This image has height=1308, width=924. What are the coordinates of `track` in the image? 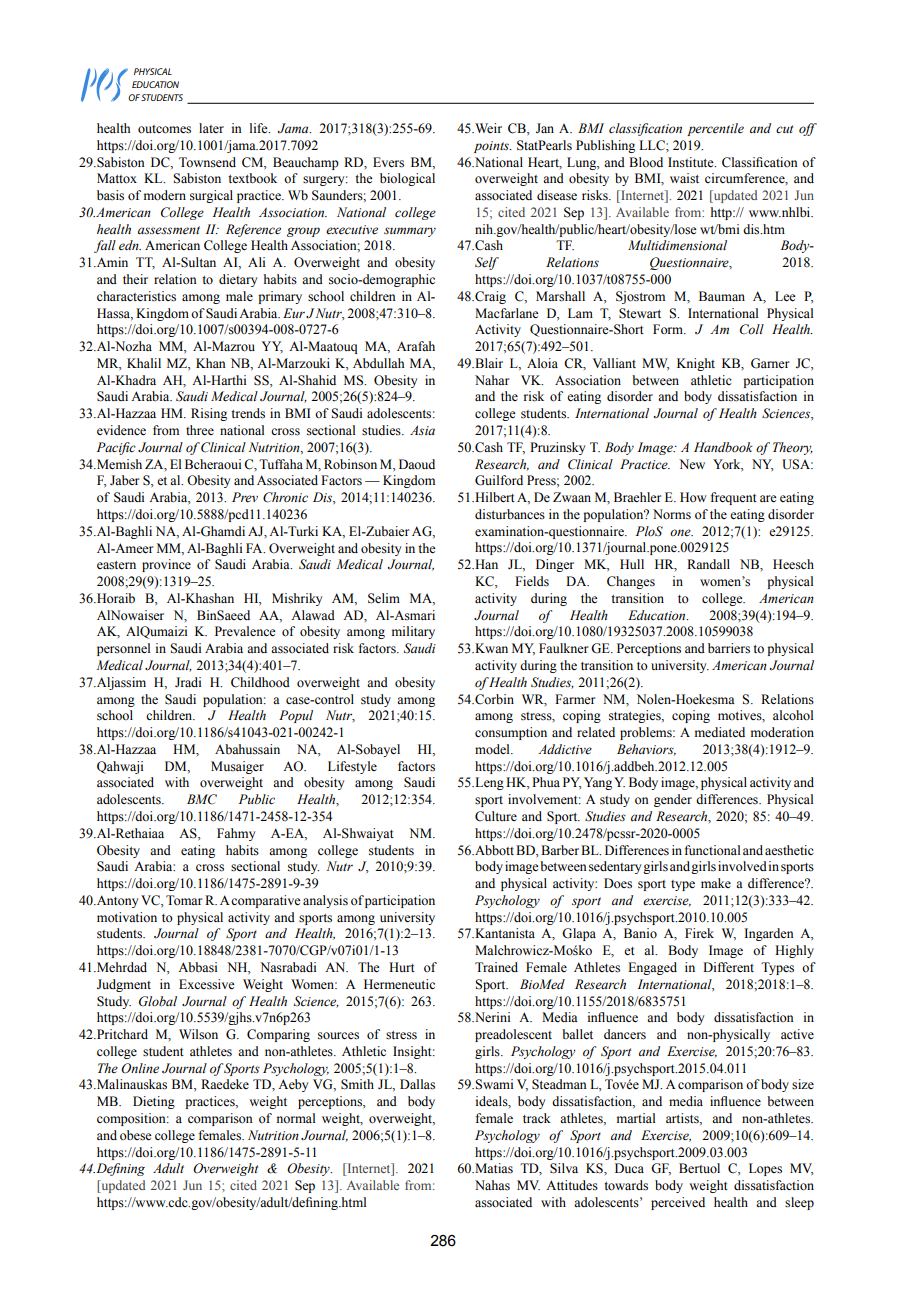 It's located at (537, 1118).
